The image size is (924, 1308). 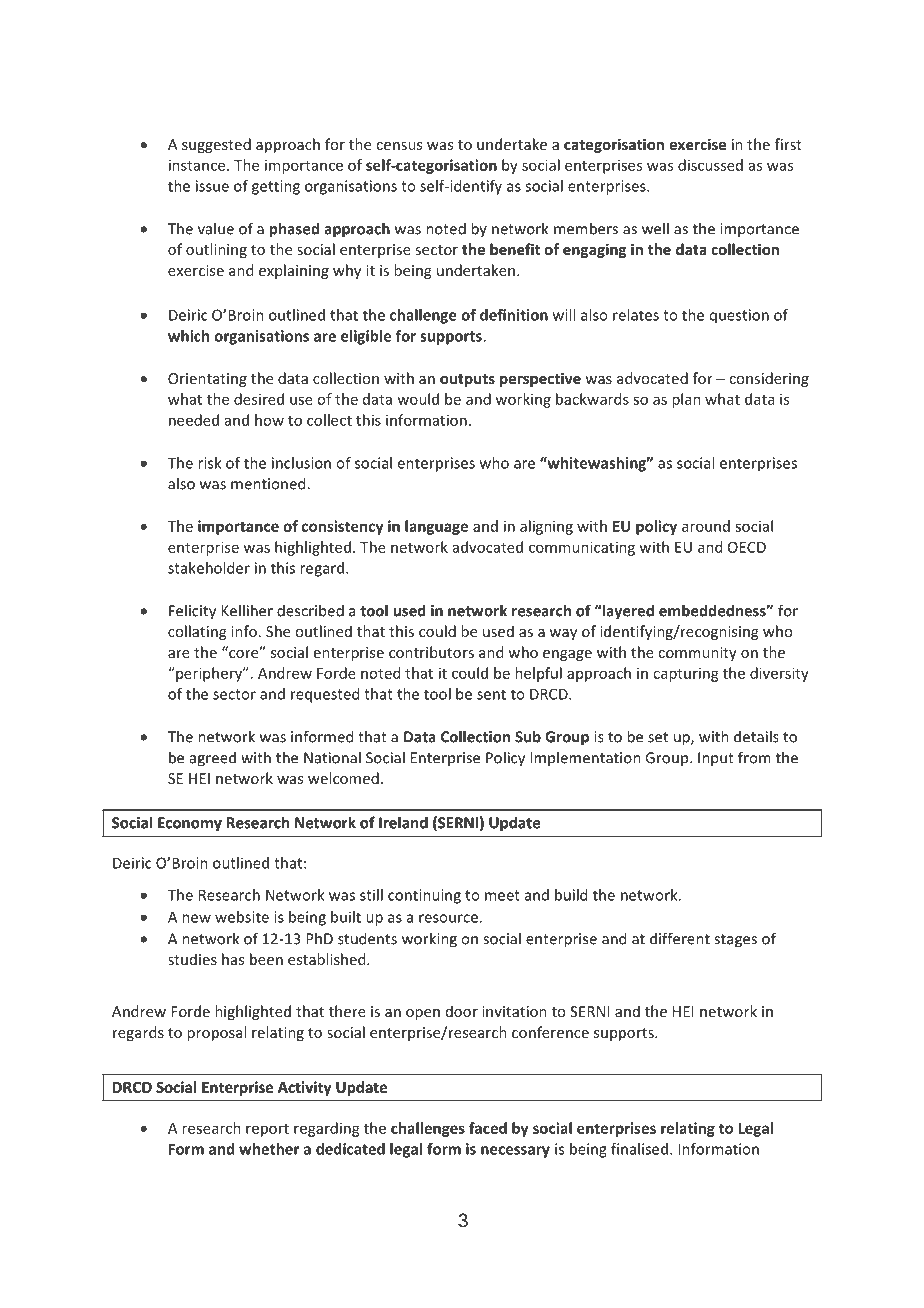 What do you see at coordinates (403, 822) in the screenshot?
I see `Ireland` at bounding box center [403, 822].
